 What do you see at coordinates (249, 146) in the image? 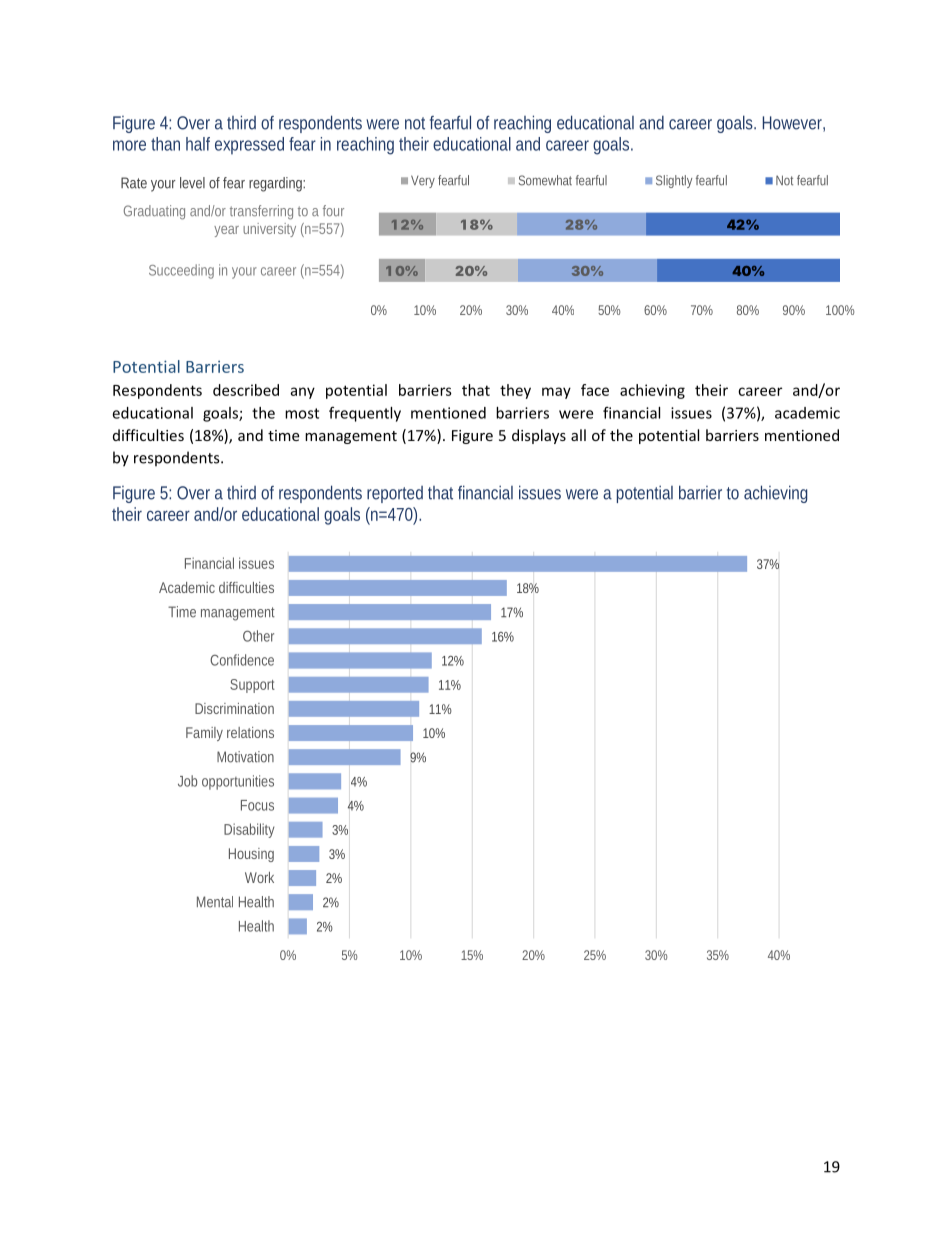
I see `expressed` at bounding box center [249, 146].
